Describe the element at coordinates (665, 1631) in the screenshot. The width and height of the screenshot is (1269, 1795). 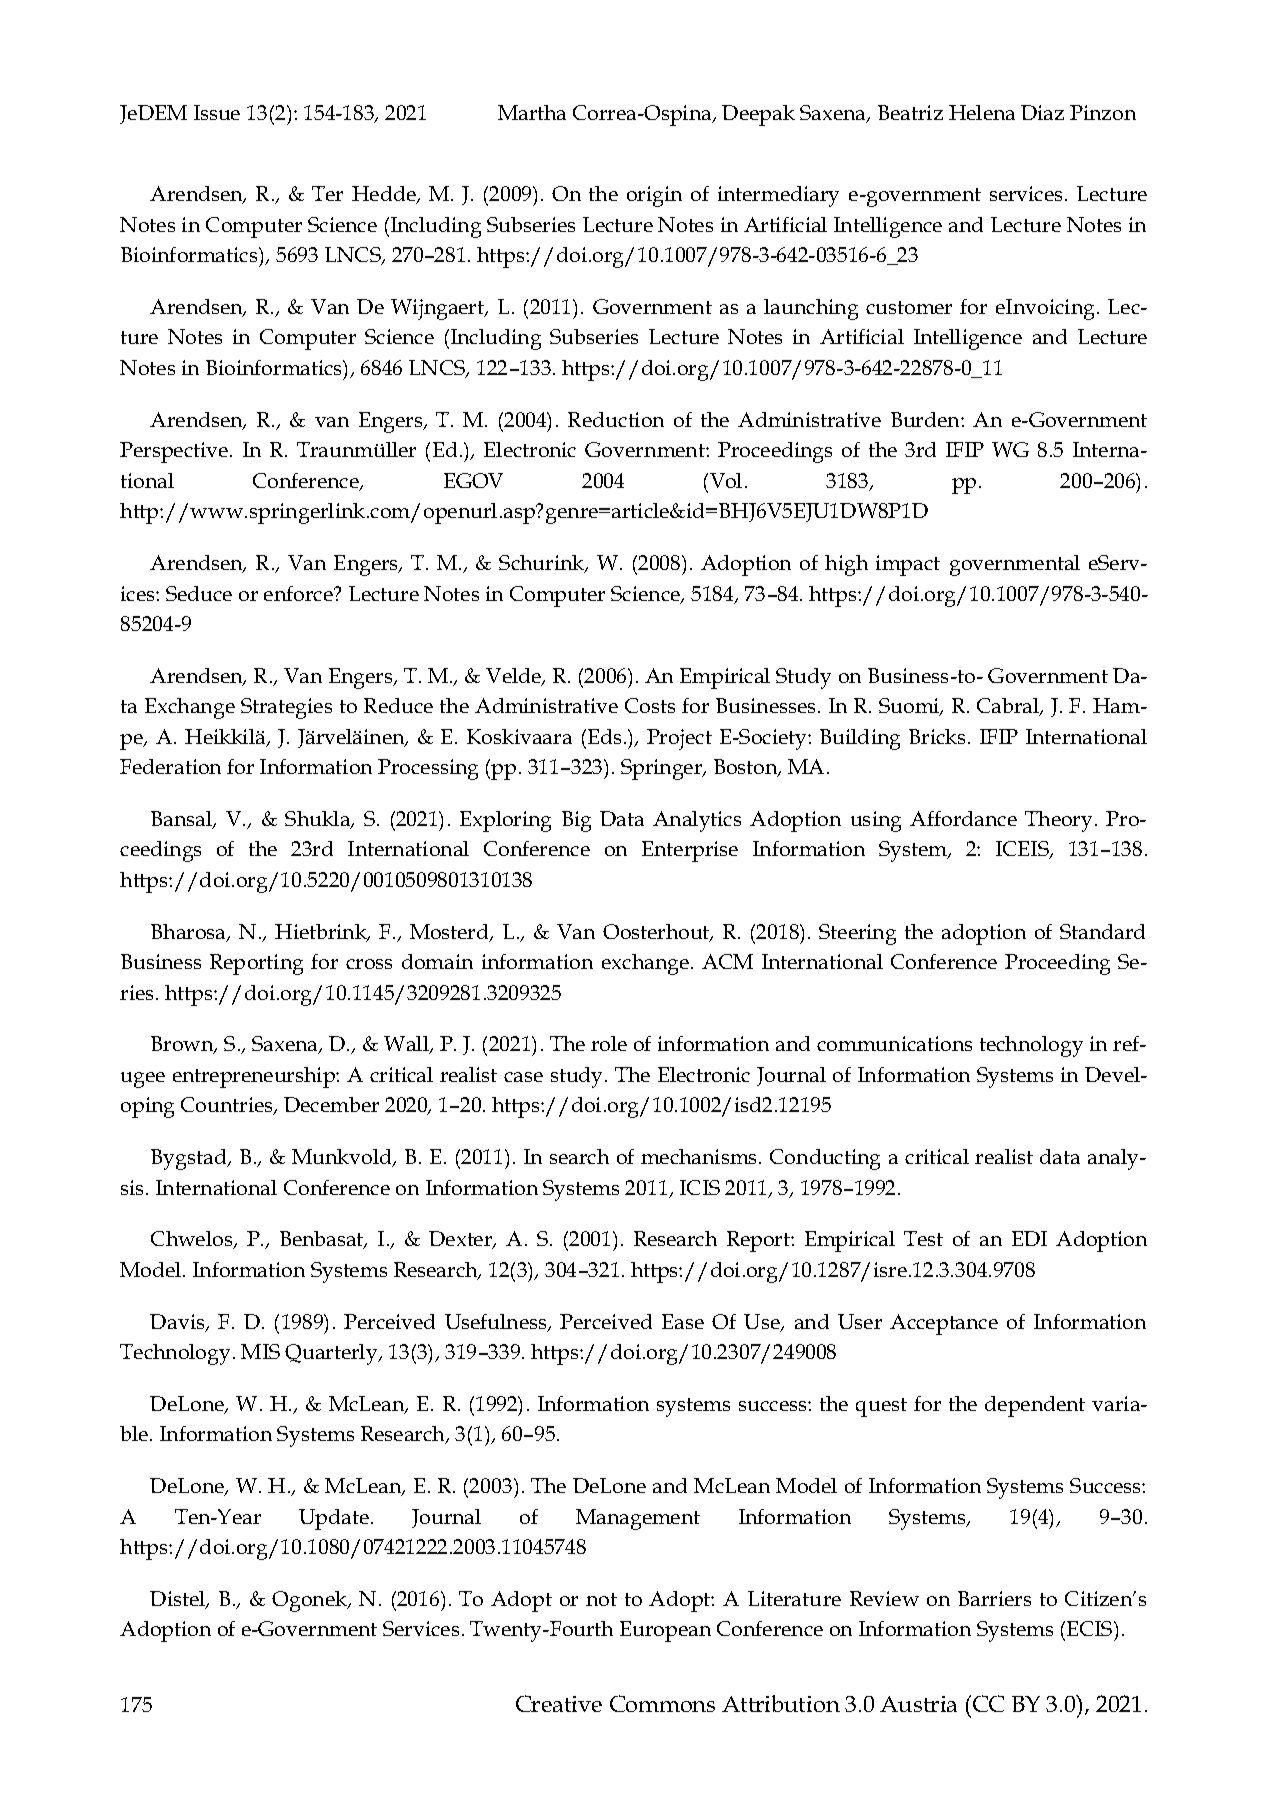
I see `European` at that location.
